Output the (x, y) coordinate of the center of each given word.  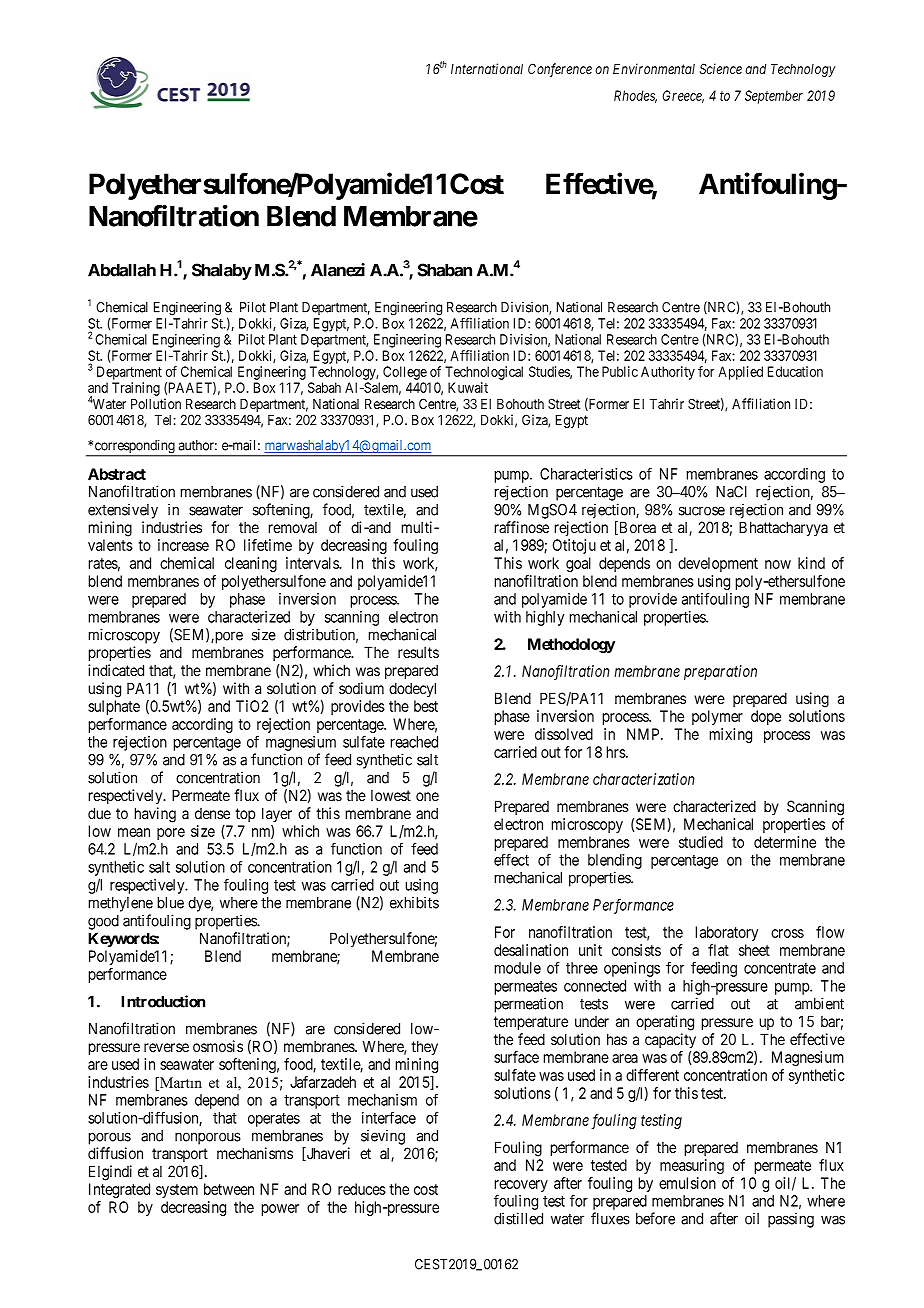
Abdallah (122, 270)
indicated (116, 670)
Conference (560, 70)
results (418, 652)
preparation (720, 672)
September (774, 97)
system (177, 1191)
